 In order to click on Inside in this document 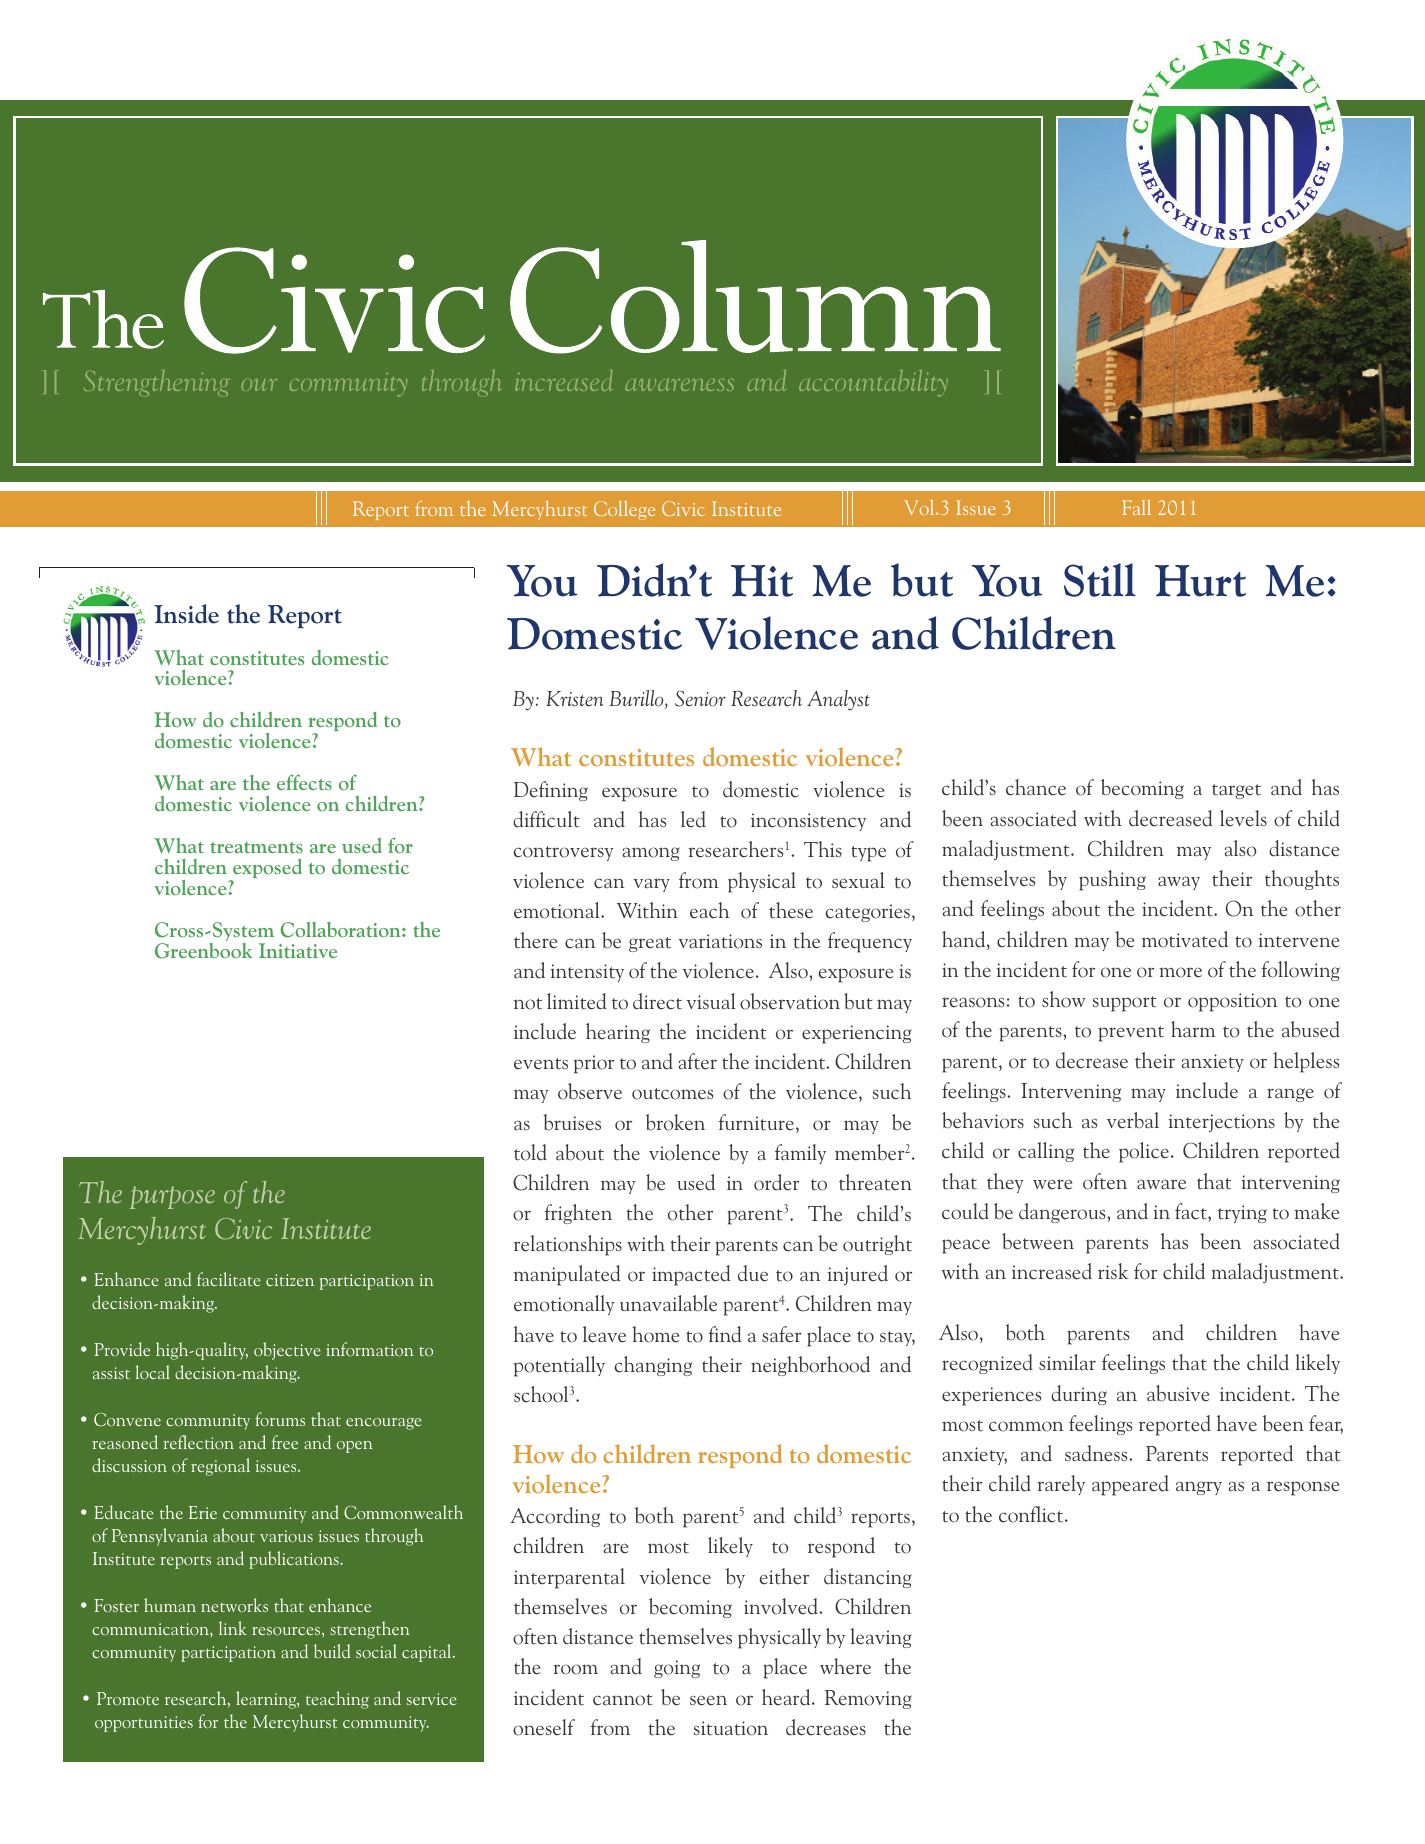, I will do `click(186, 614)`.
